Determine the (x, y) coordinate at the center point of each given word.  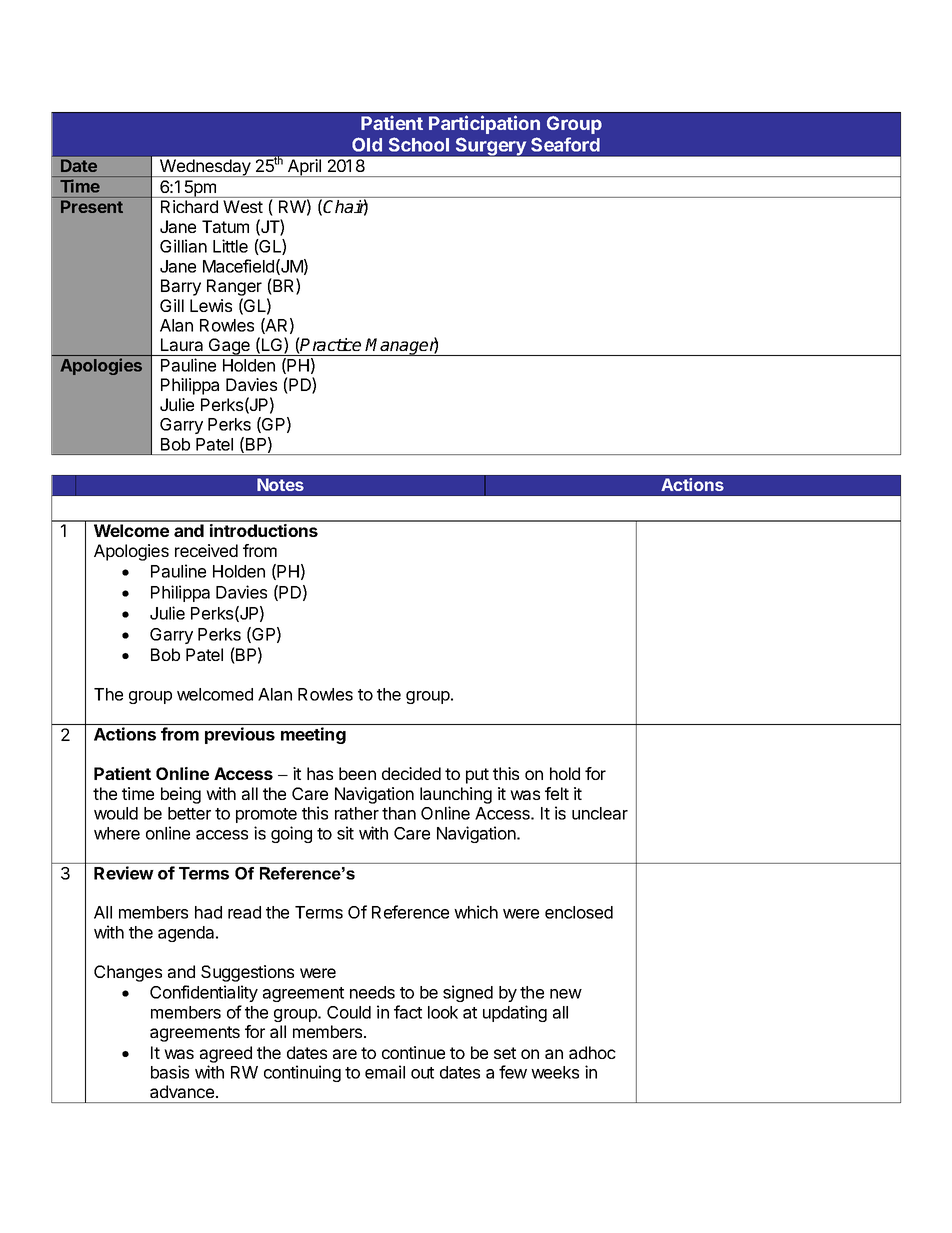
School (419, 144)
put (477, 776)
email (385, 1072)
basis (170, 1072)
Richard (189, 206)
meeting (313, 735)
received (206, 550)
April (304, 168)
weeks (555, 1072)
